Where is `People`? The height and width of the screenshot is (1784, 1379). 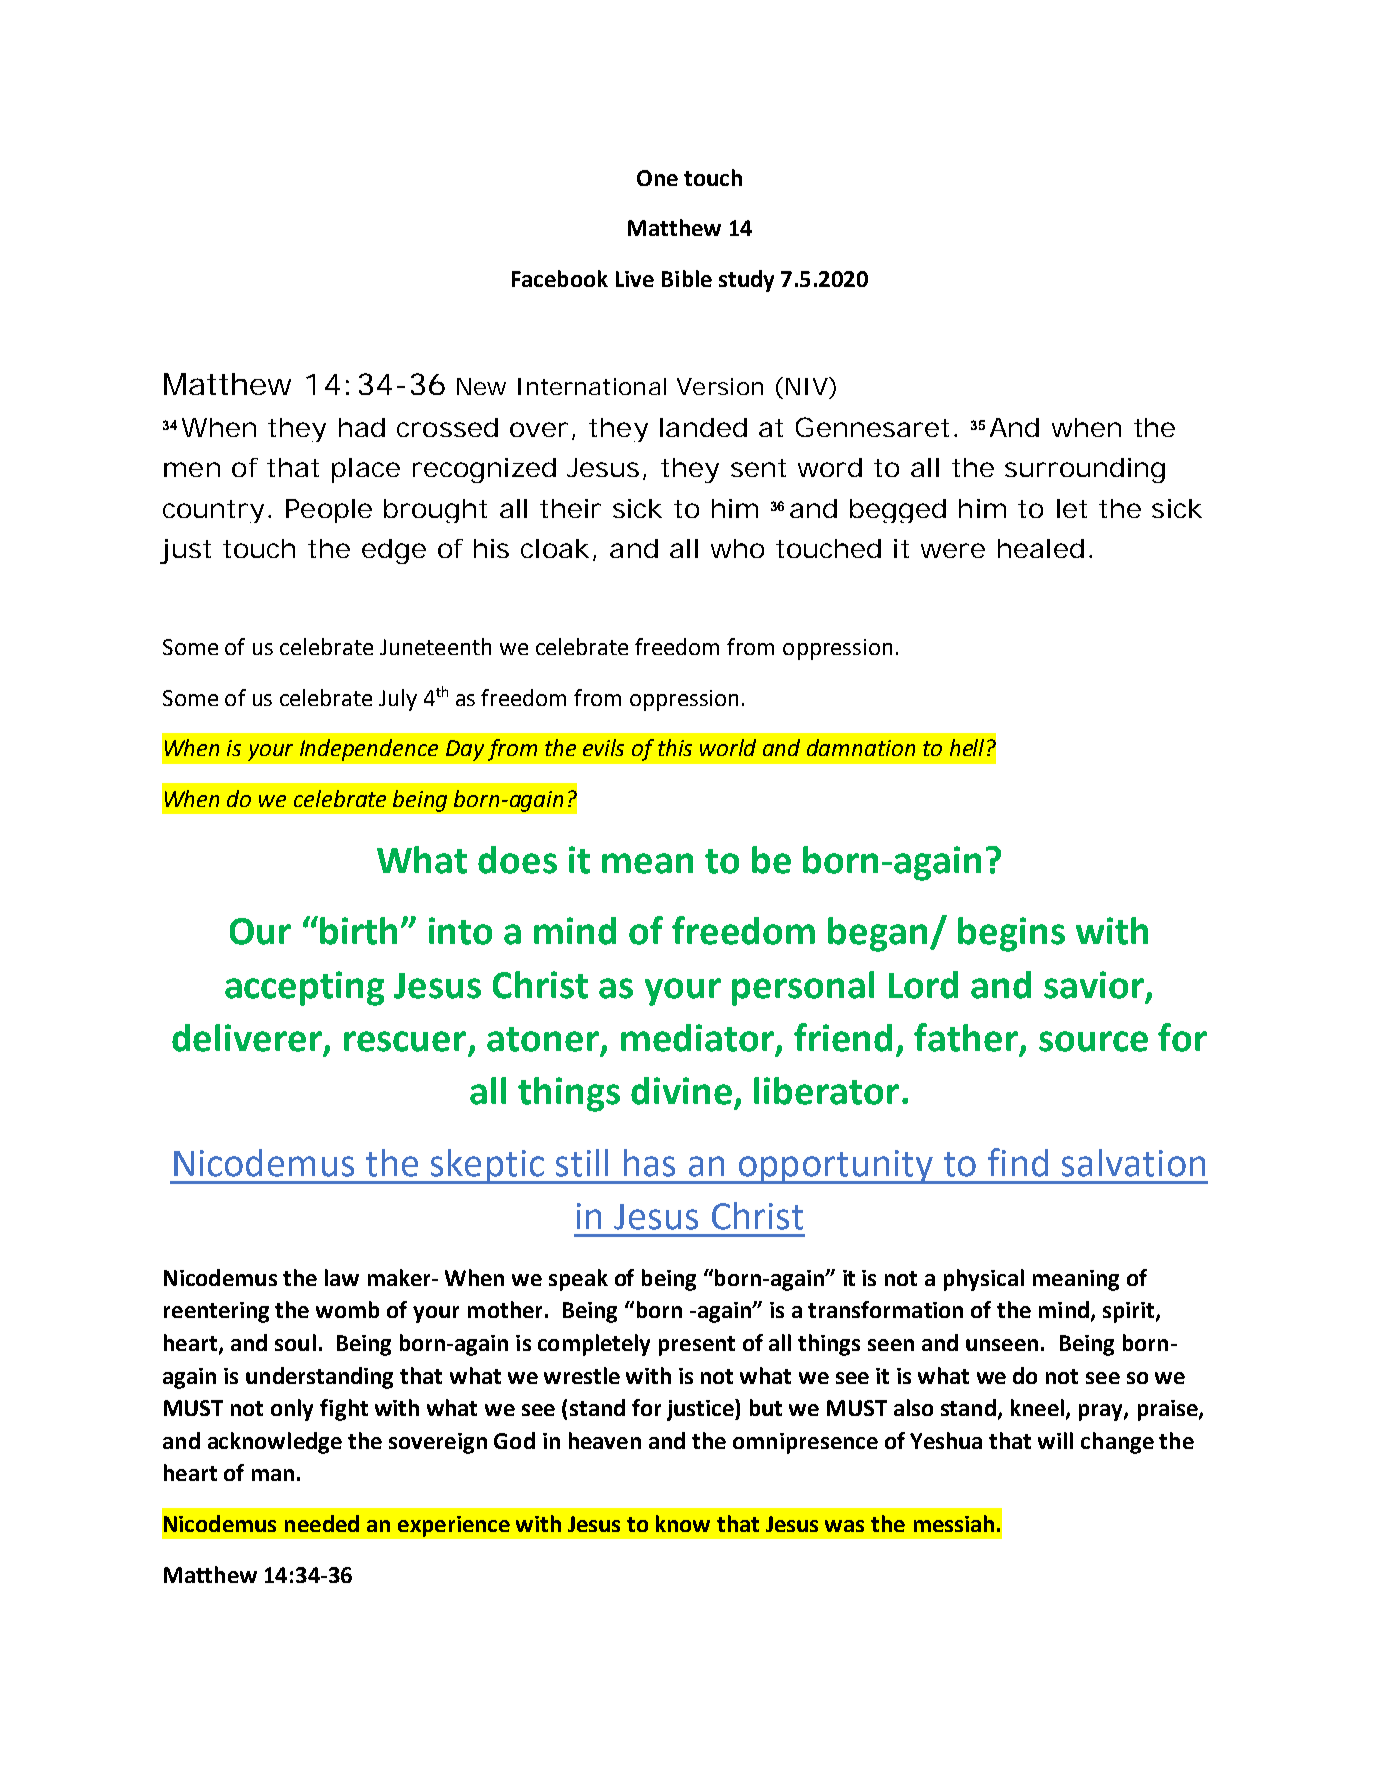 People is located at coordinates (329, 511).
